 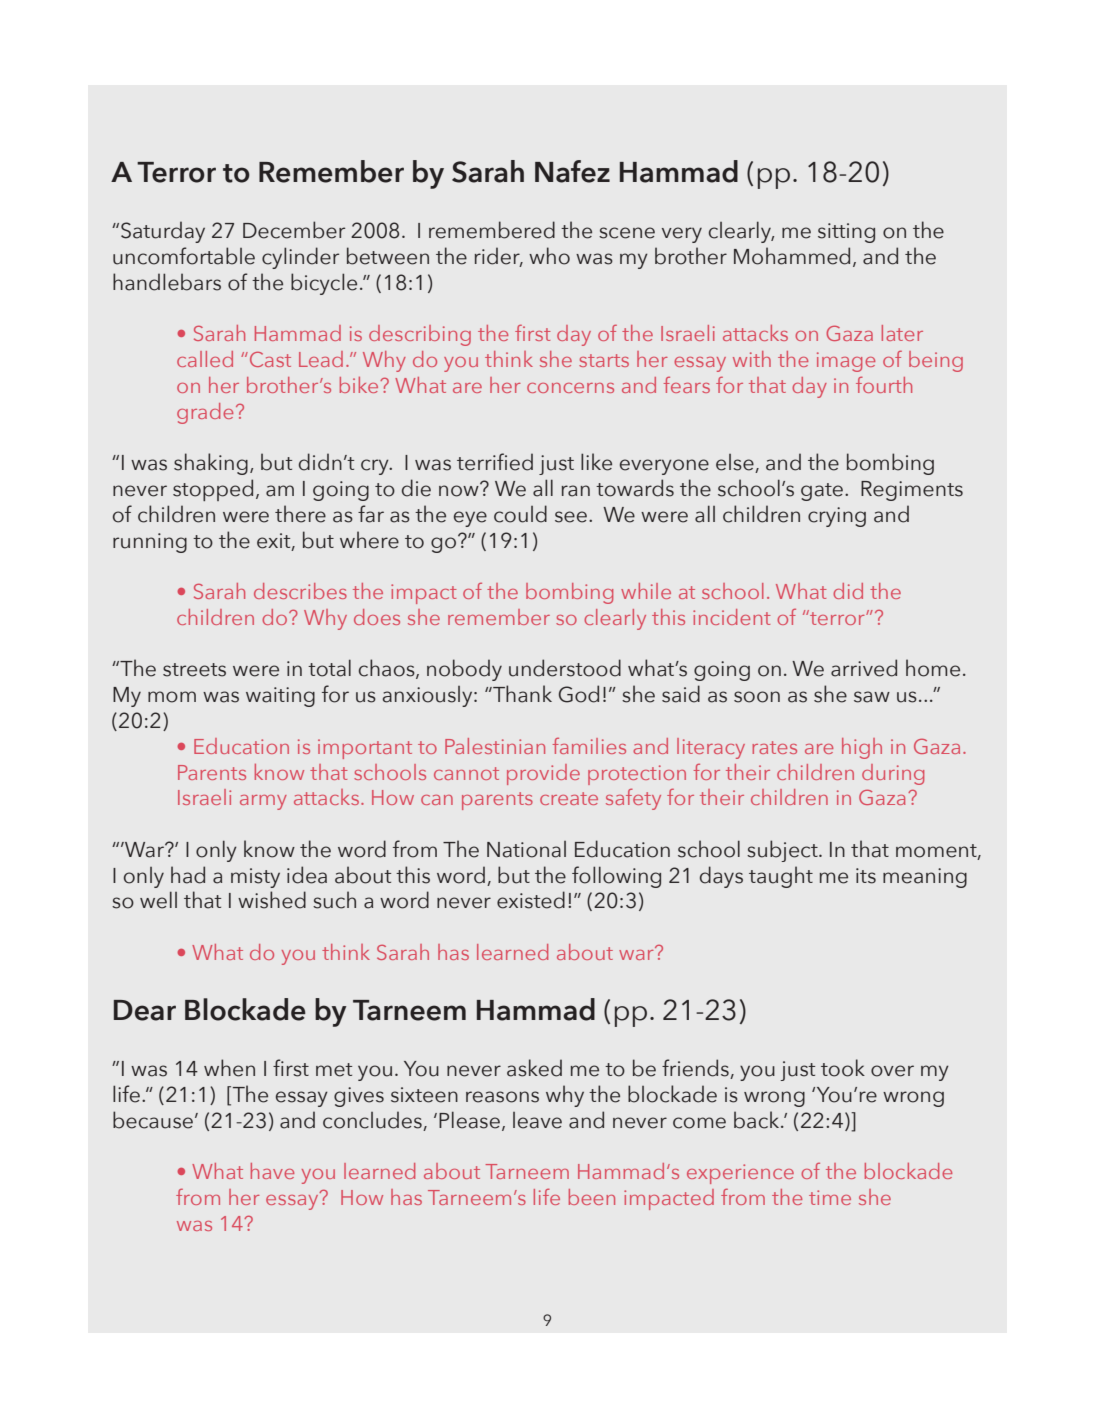 I want to click on sitting, so click(x=846, y=233).
